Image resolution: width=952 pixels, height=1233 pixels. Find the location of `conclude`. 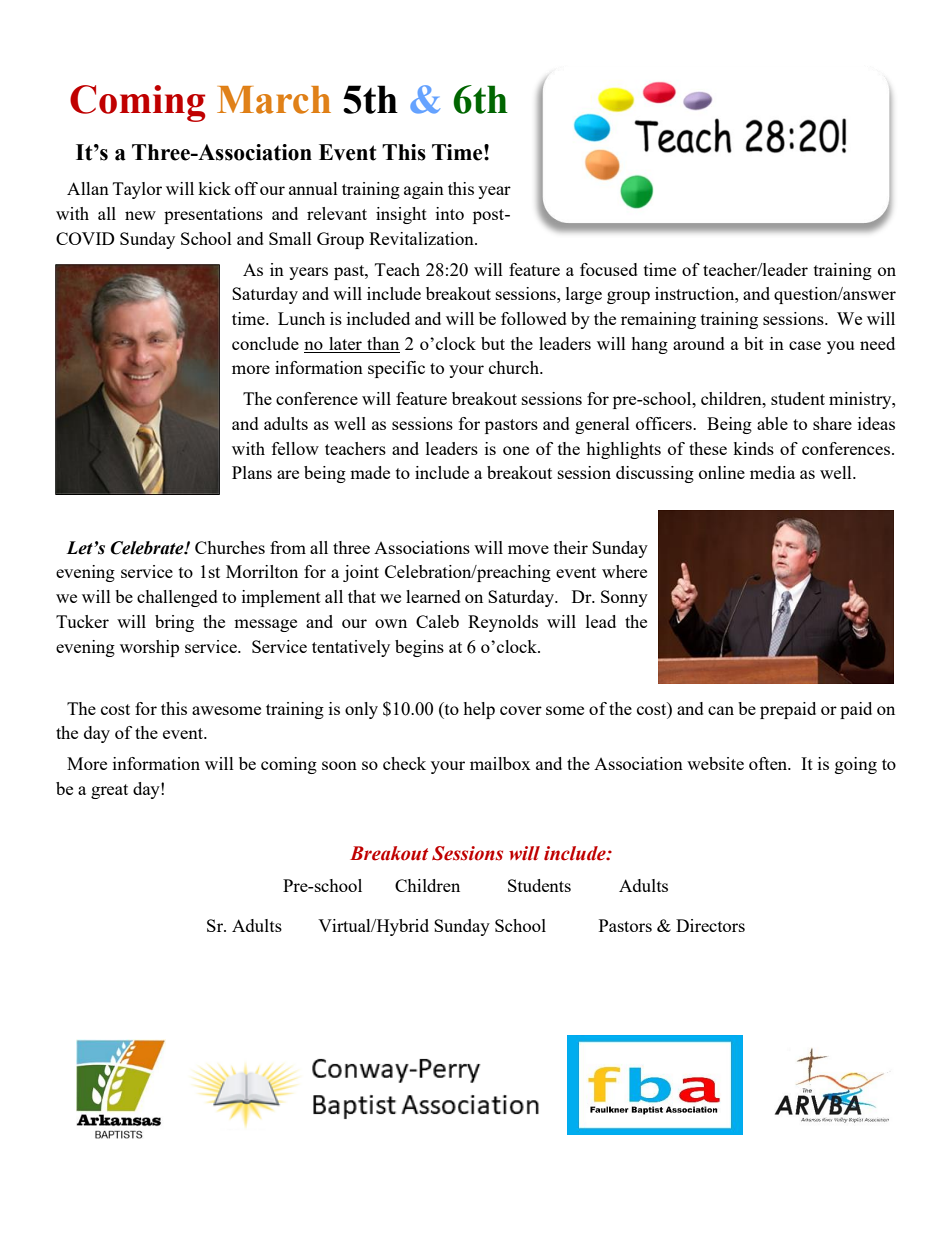

conclude is located at coordinates (265, 343).
